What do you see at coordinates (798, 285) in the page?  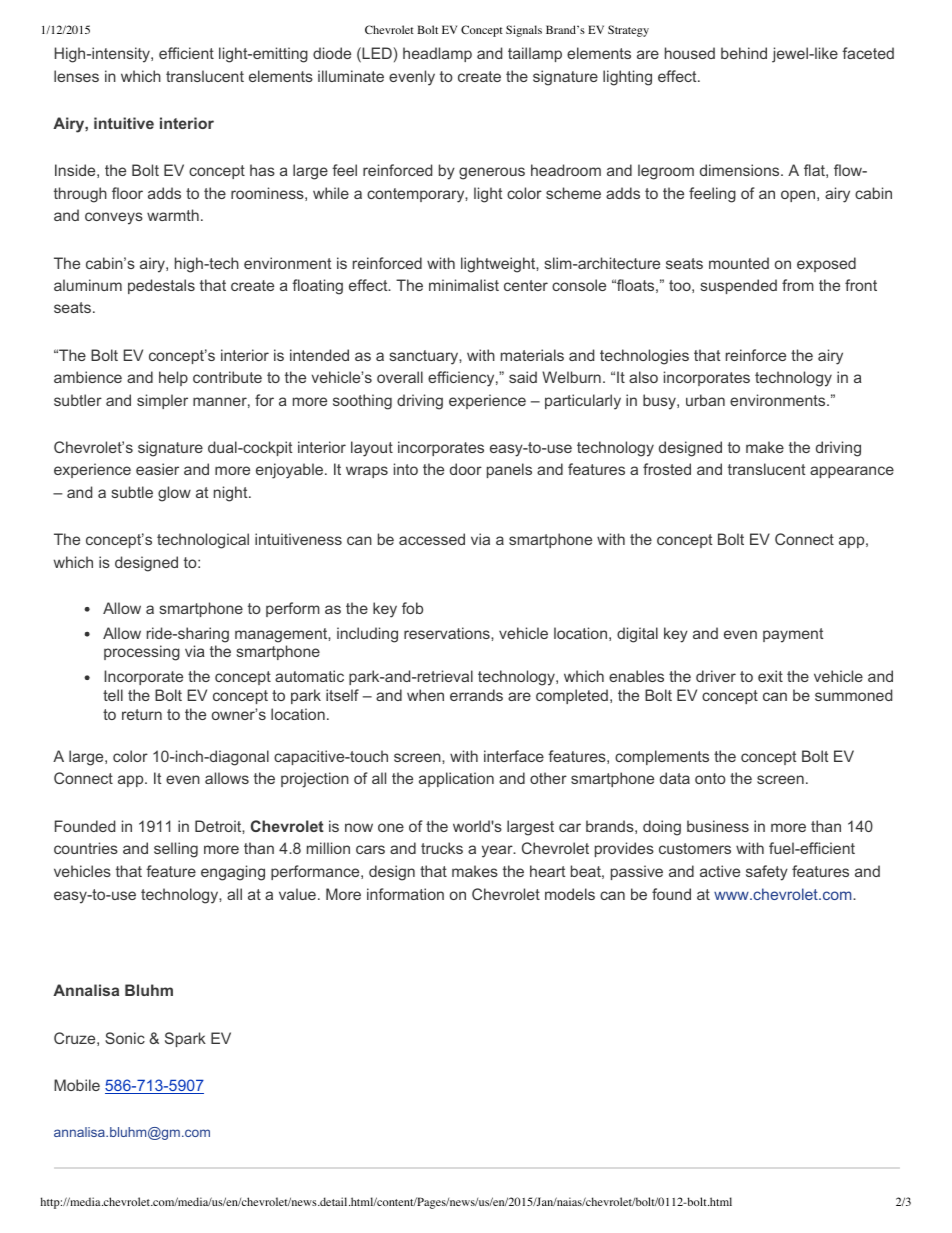 I see `from` at bounding box center [798, 285].
